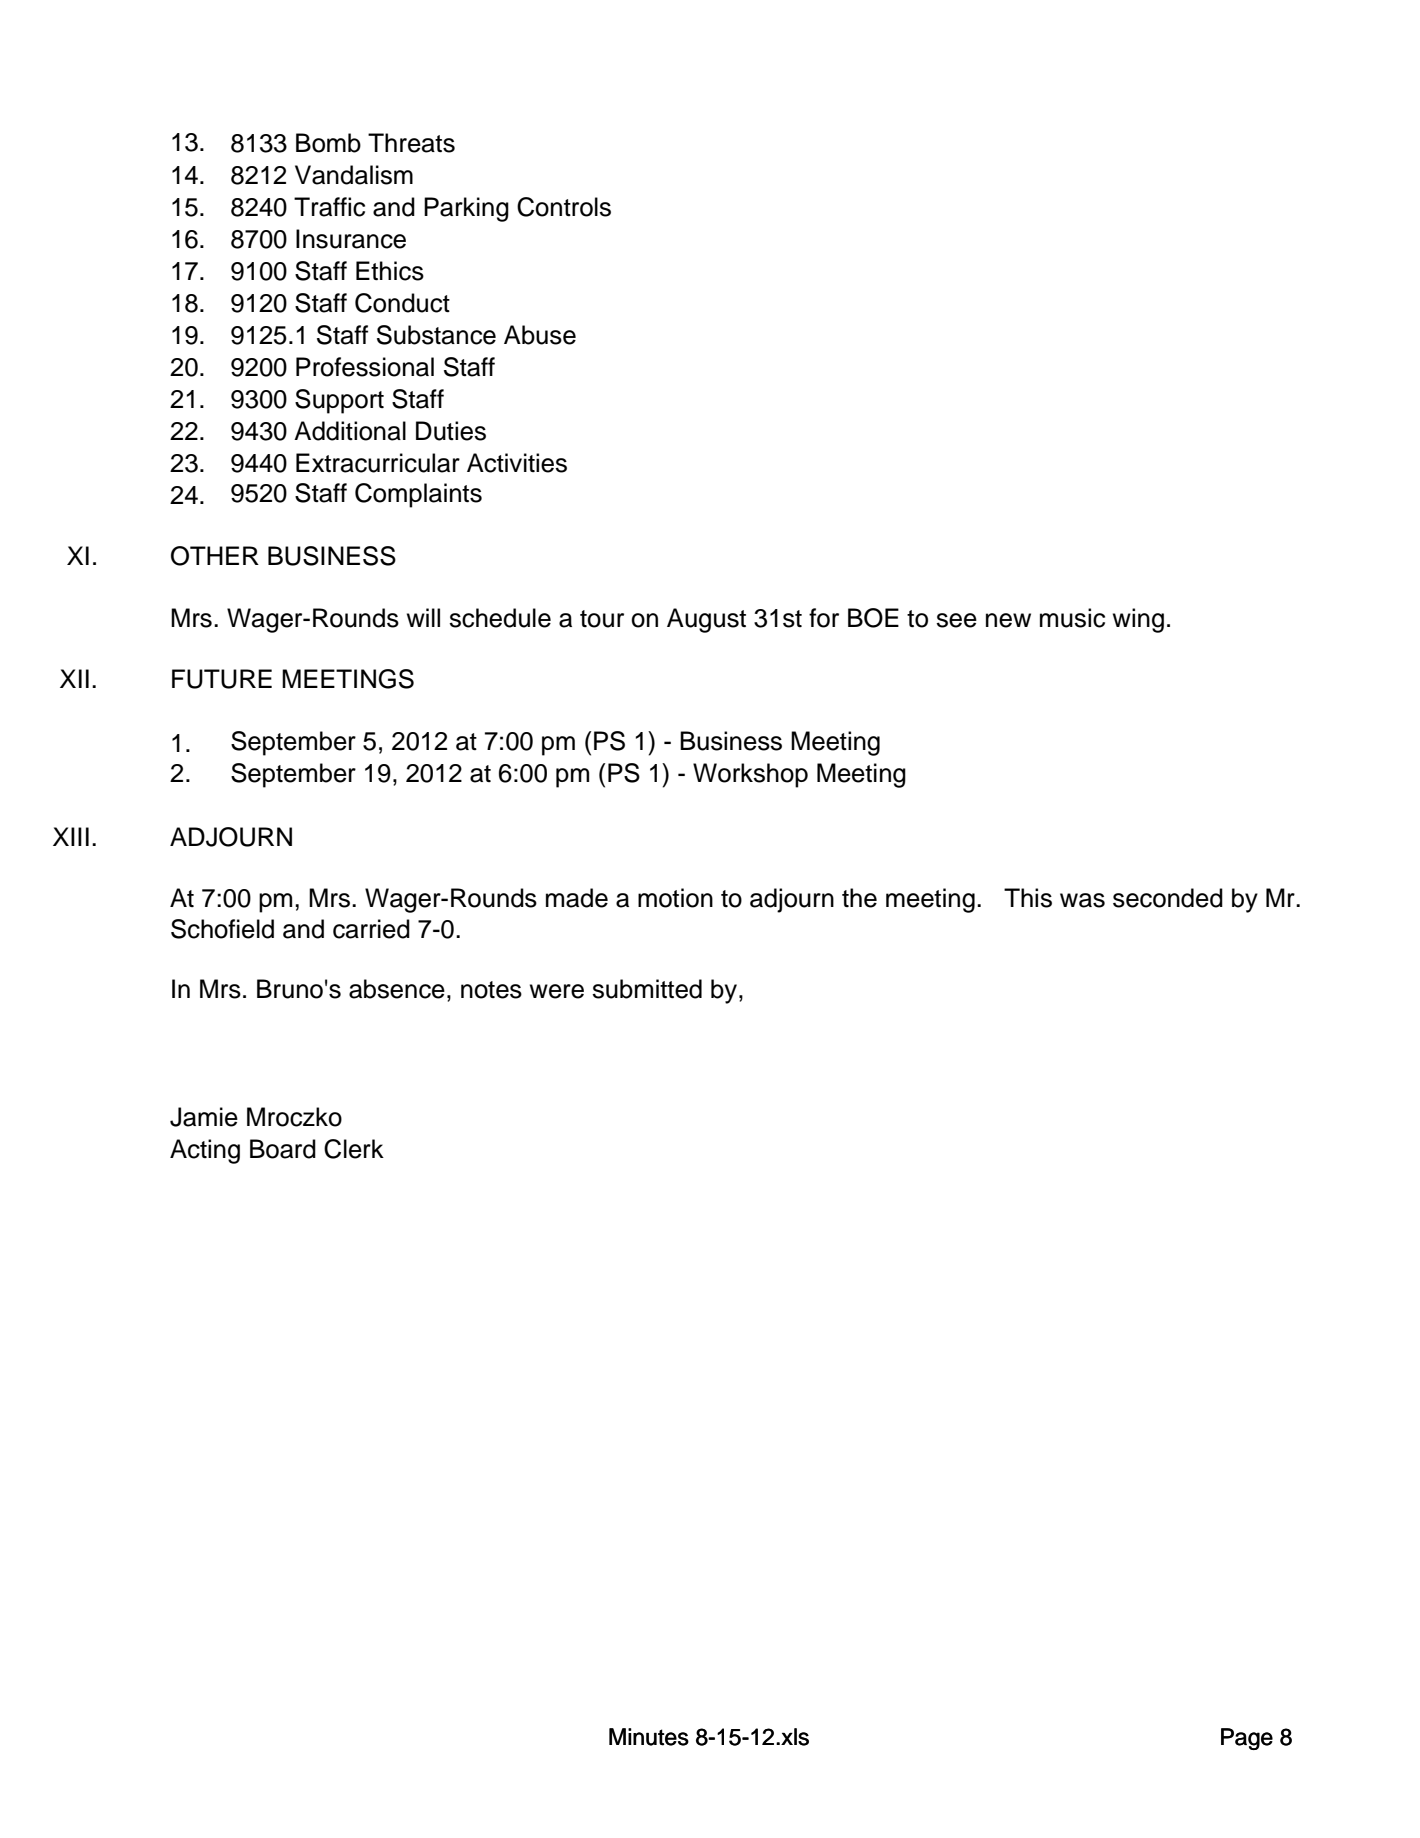  What do you see at coordinates (222, 679) in the page?
I see `FUTURE` at bounding box center [222, 679].
